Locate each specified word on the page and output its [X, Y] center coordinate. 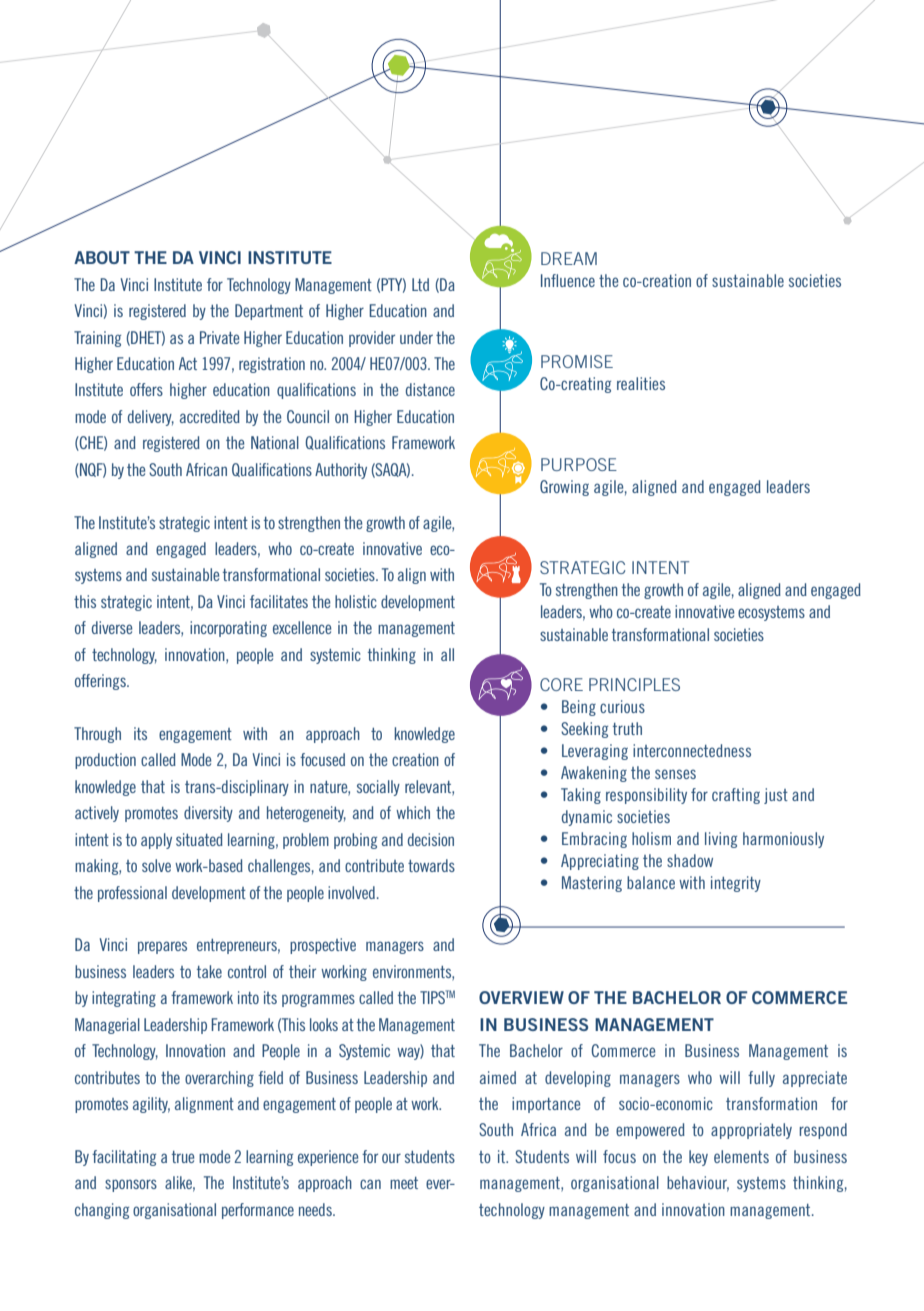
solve [156, 865]
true [183, 1157]
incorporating [228, 629]
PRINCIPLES [634, 684]
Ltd [420, 284]
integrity [736, 884]
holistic [356, 601]
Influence [568, 280]
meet [404, 1183]
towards [431, 865]
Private [219, 337]
